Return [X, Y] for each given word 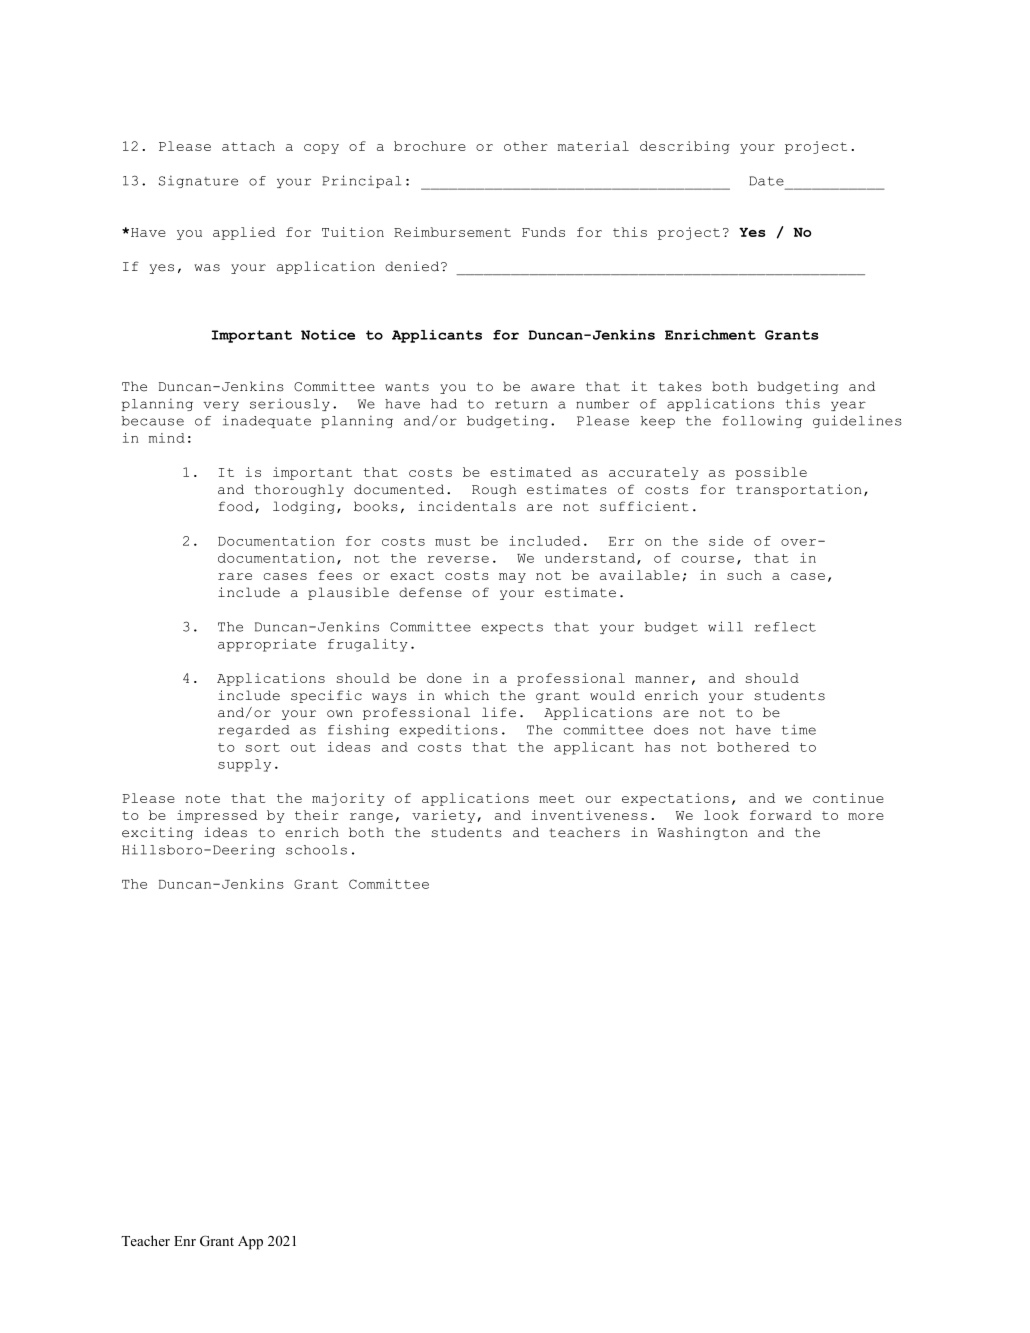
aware [553, 388]
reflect [785, 627]
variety [445, 816]
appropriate [267, 645]
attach [248, 146]
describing [685, 147]
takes [680, 386]
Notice [328, 335]
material [593, 146]
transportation [799, 490]
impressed [217, 816]
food [237, 507]
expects [512, 628]
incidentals [467, 506]
